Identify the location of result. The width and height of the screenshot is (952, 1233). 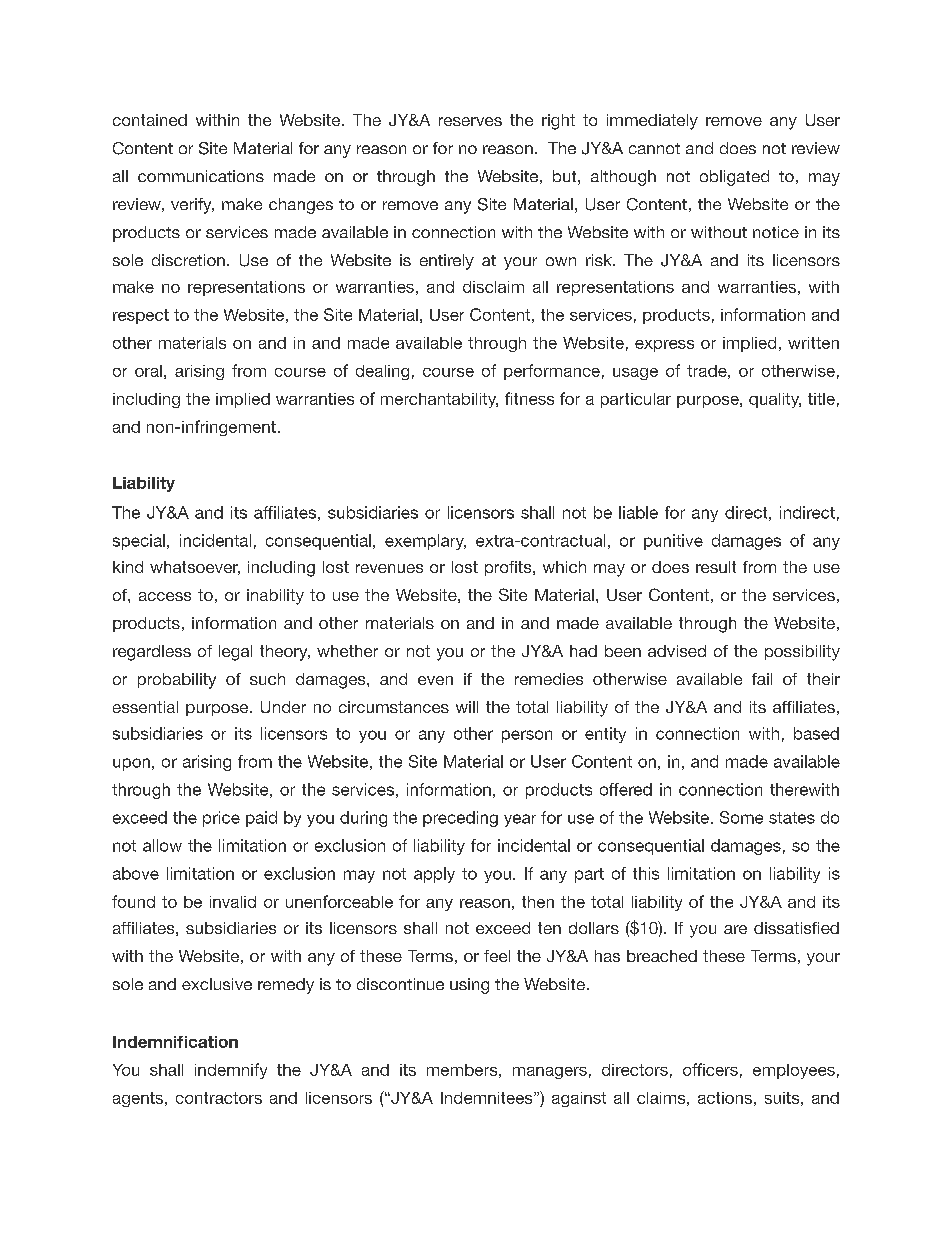
(716, 567).
